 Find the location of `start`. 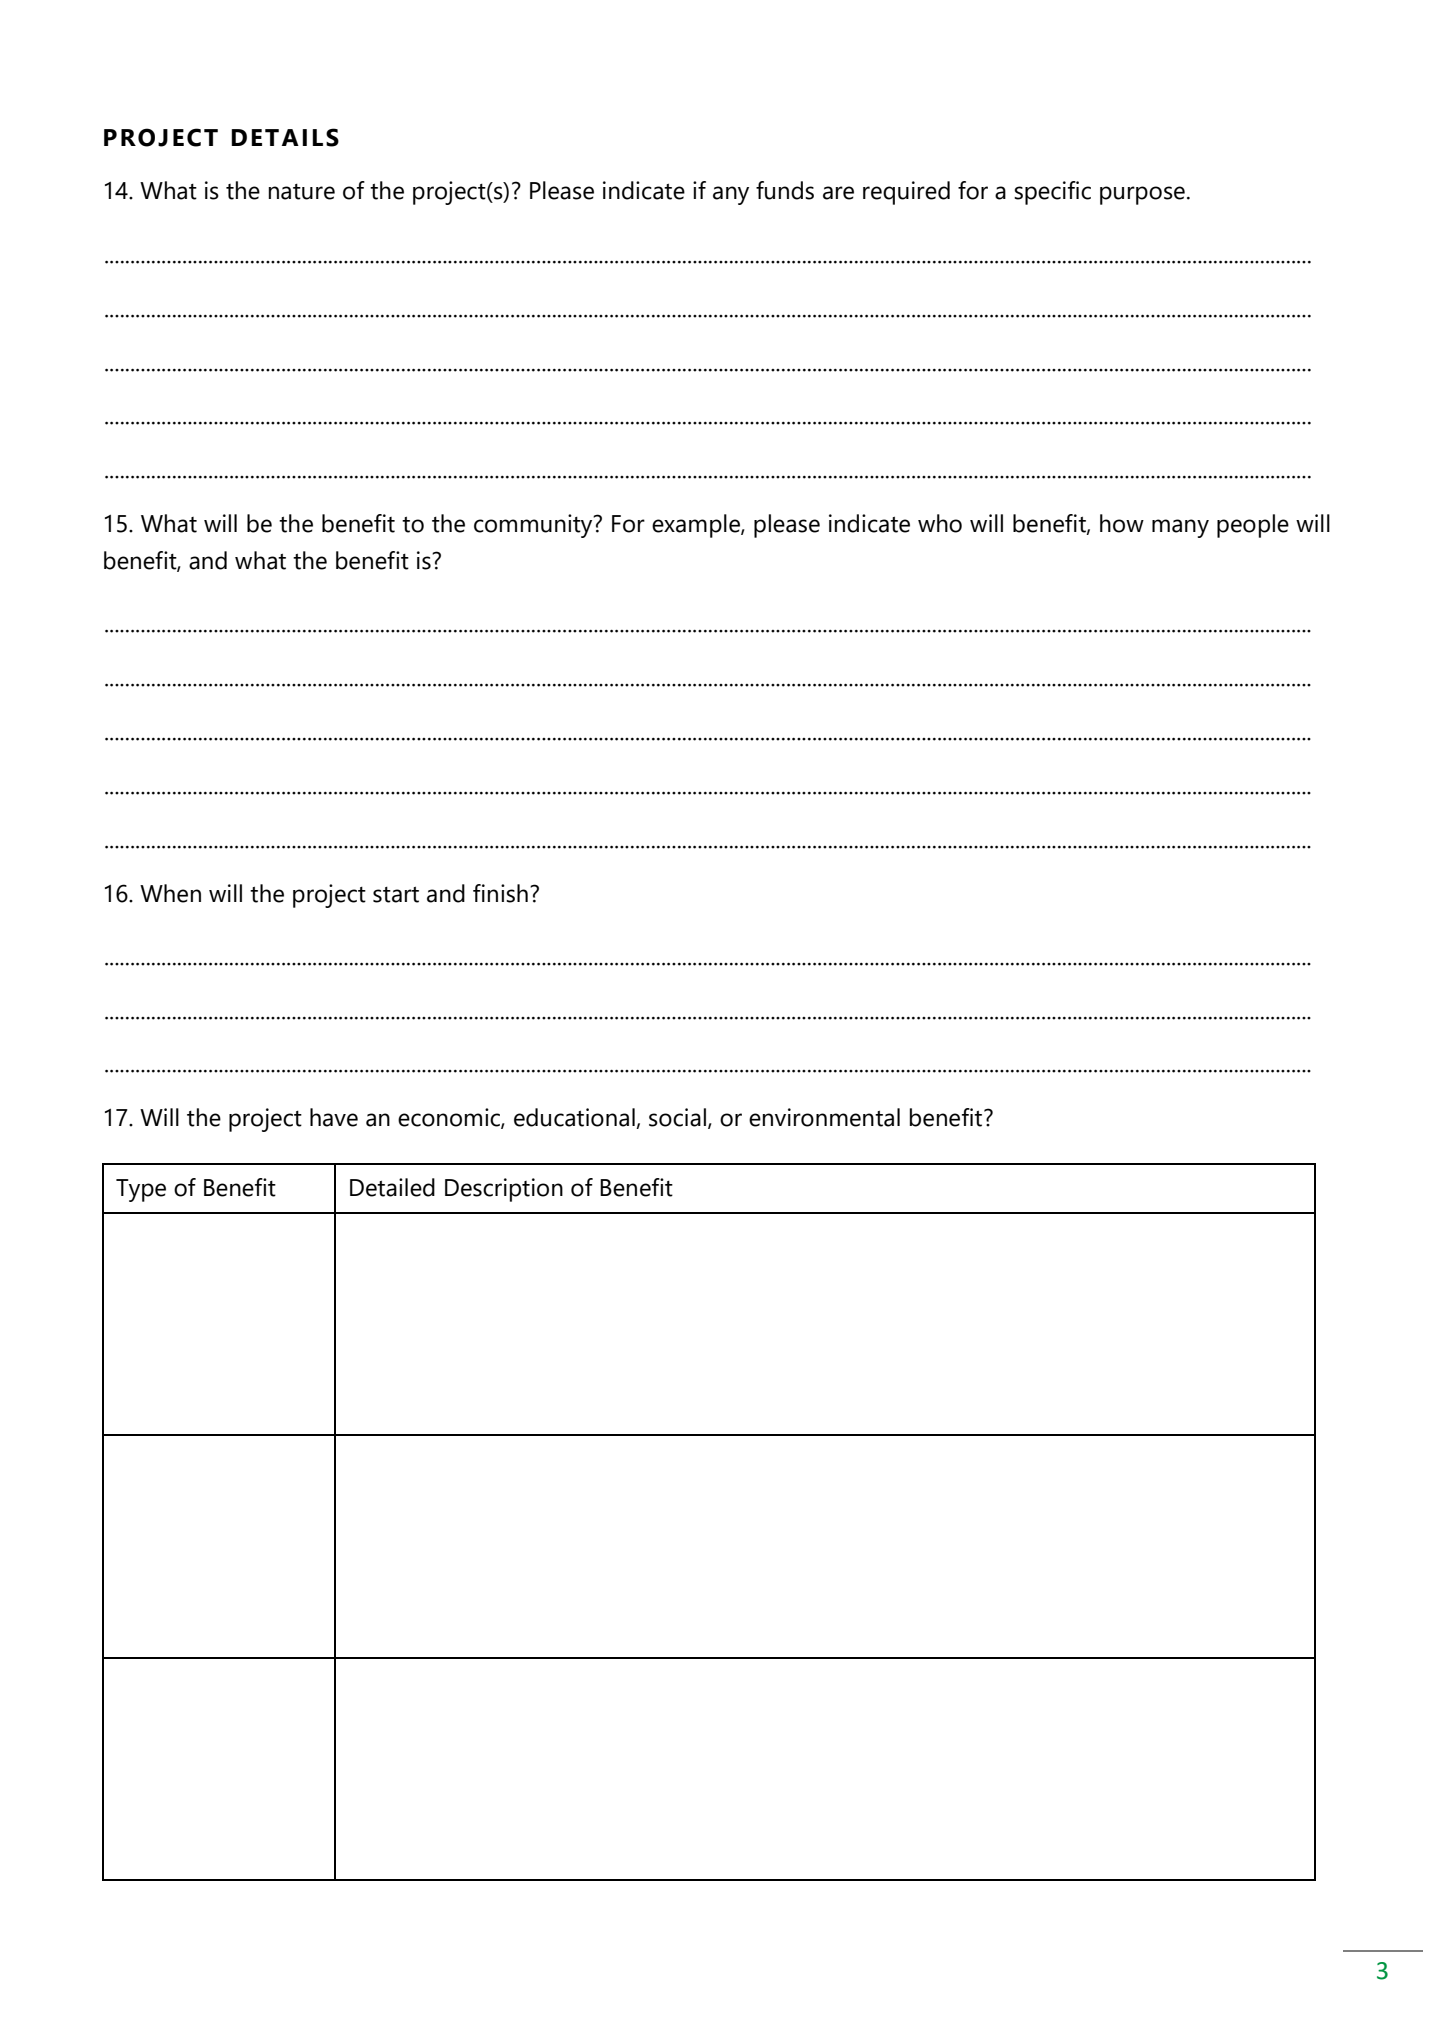

start is located at coordinates (396, 894).
